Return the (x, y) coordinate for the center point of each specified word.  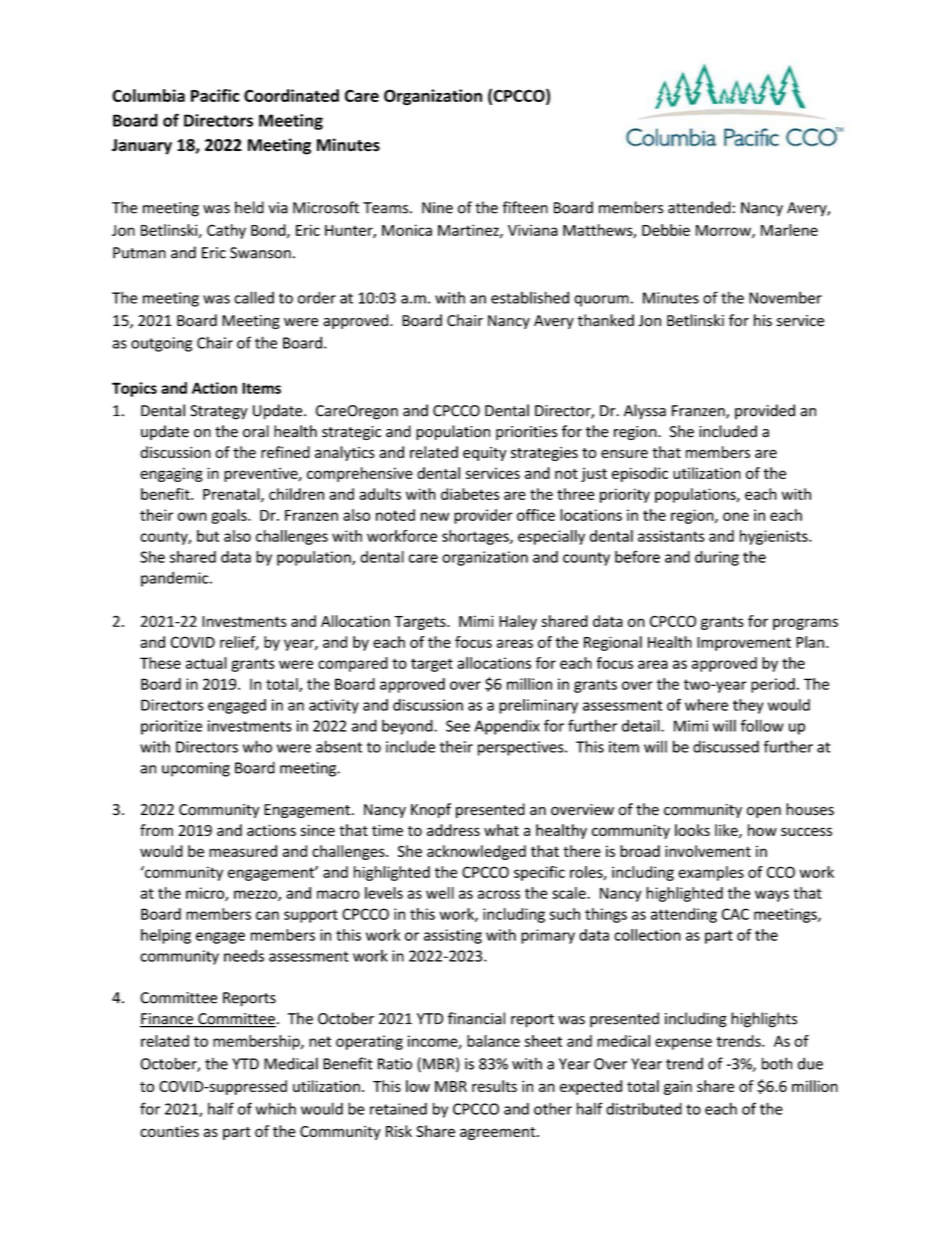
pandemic (176, 579)
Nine (437, 208)
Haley (518, 622)
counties (169, 1131)
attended (699, 207)
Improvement (744, 644)
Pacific (215, 95)
